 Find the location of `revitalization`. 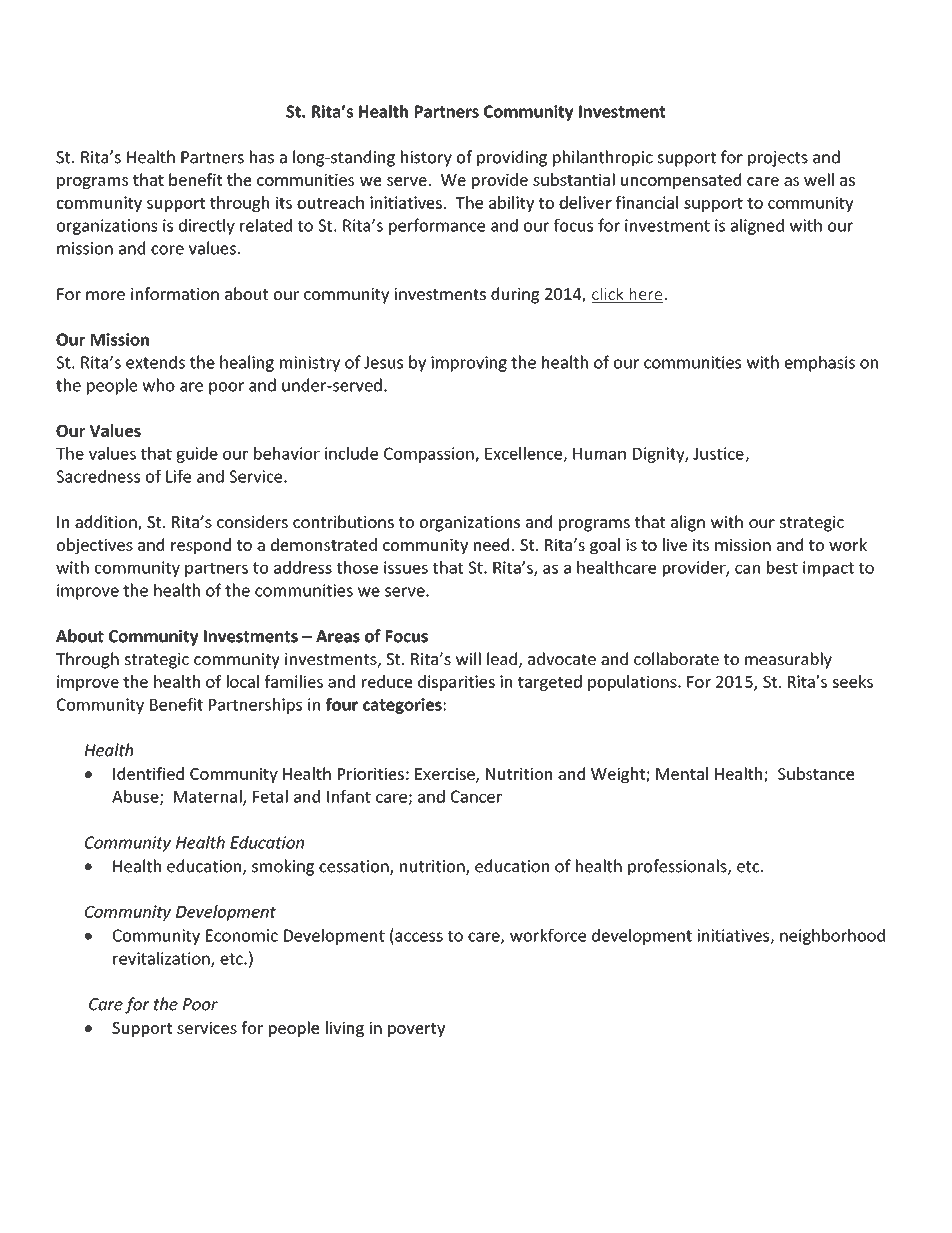

revitalization is located at coordinates (162, 959).
